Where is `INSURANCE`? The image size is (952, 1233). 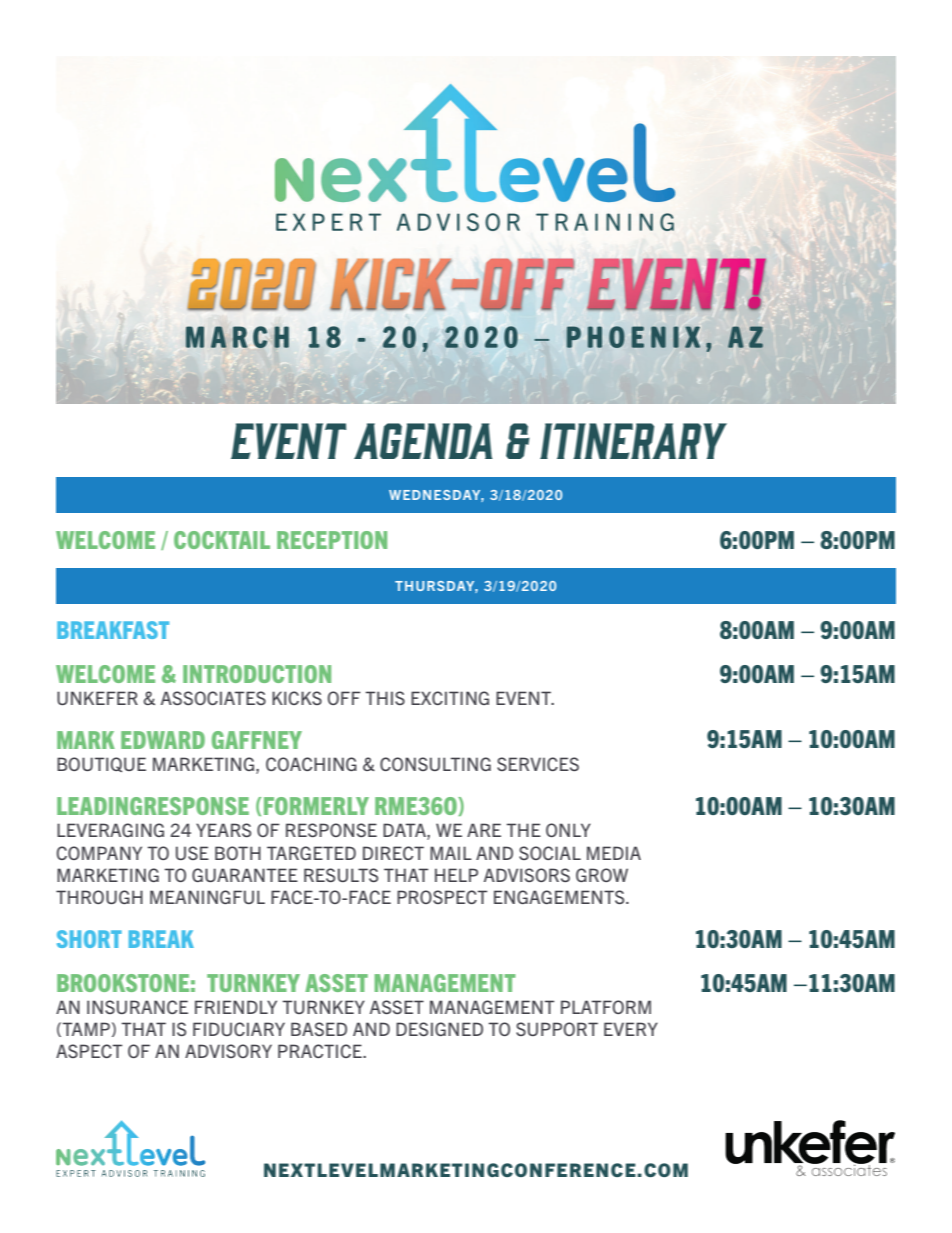
INSURANCE is located at coordinates (137, 1007).
